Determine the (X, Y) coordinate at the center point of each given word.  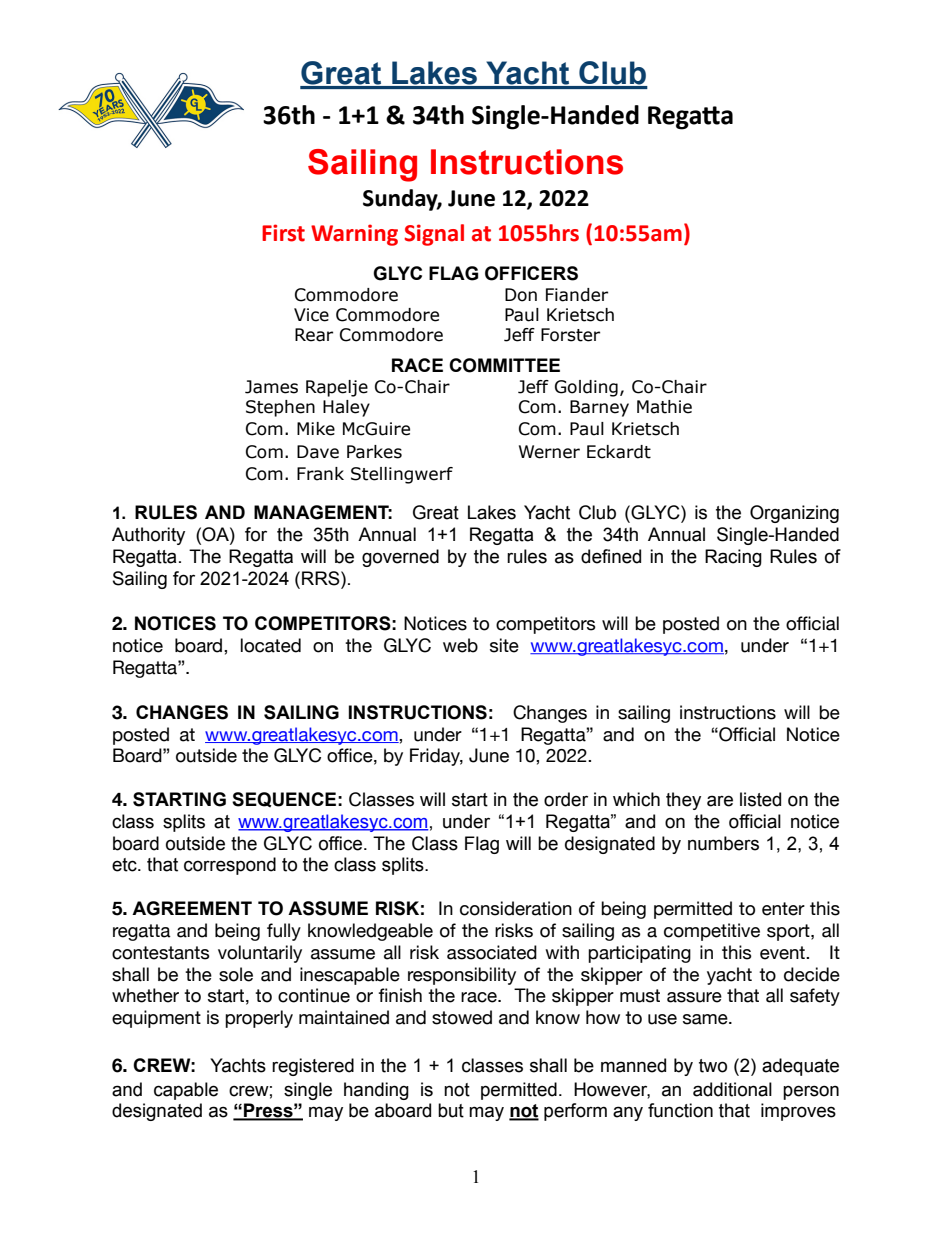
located (271, 645)
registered (313, 1067)
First (283, 233)
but (451, 1110)
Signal (434, 235)
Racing (733, 558)
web (460, 645)
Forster (570, 335)
